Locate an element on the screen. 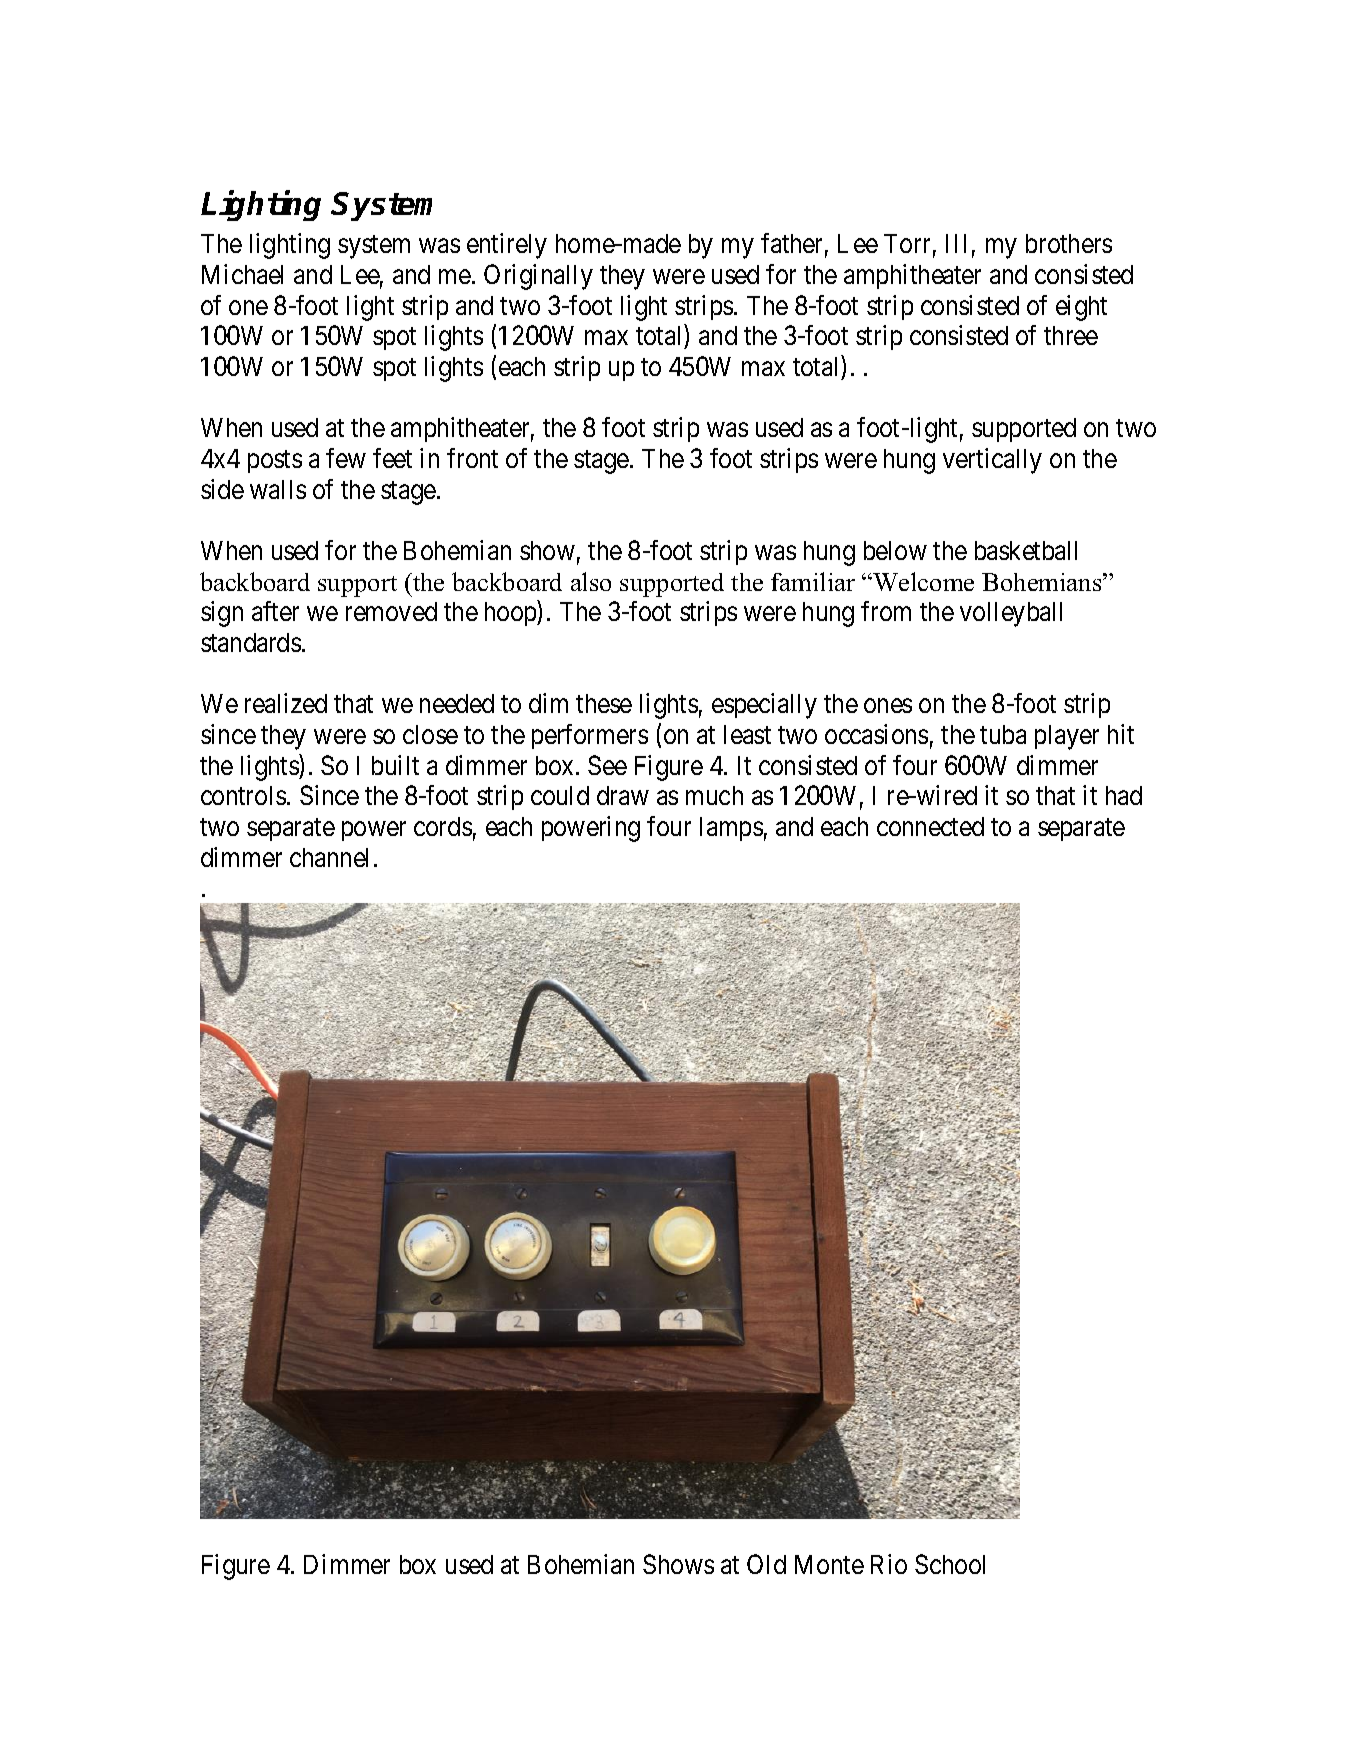 Image resolution: width=1360 pixels, height=1760 pixels. Originally is located at coordinates (538, 277).
